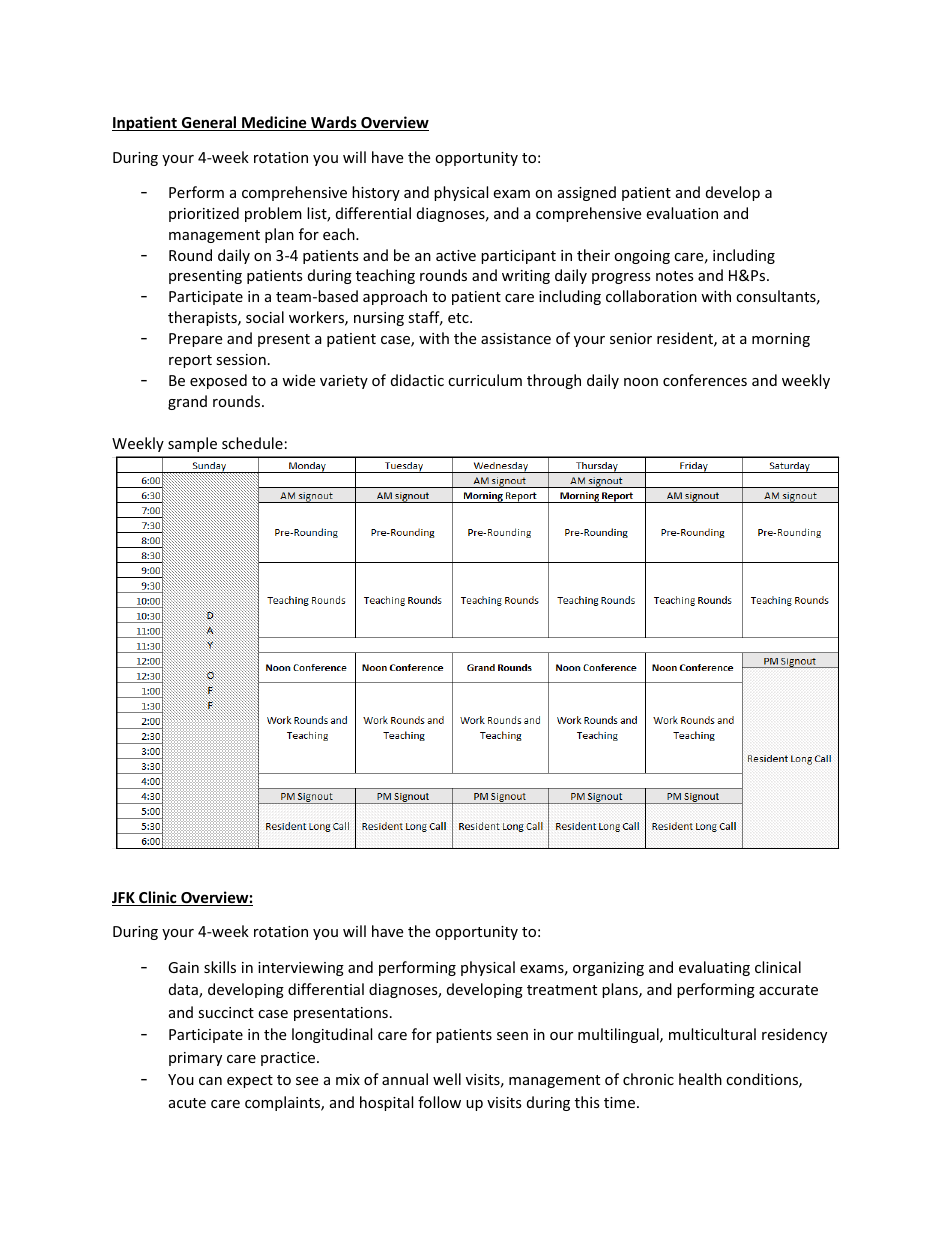 This document has height=1233, width=952. What do you see at coordinates (682, 213) in the document?
I see `evaluation` at bounding box center [682, 213].
